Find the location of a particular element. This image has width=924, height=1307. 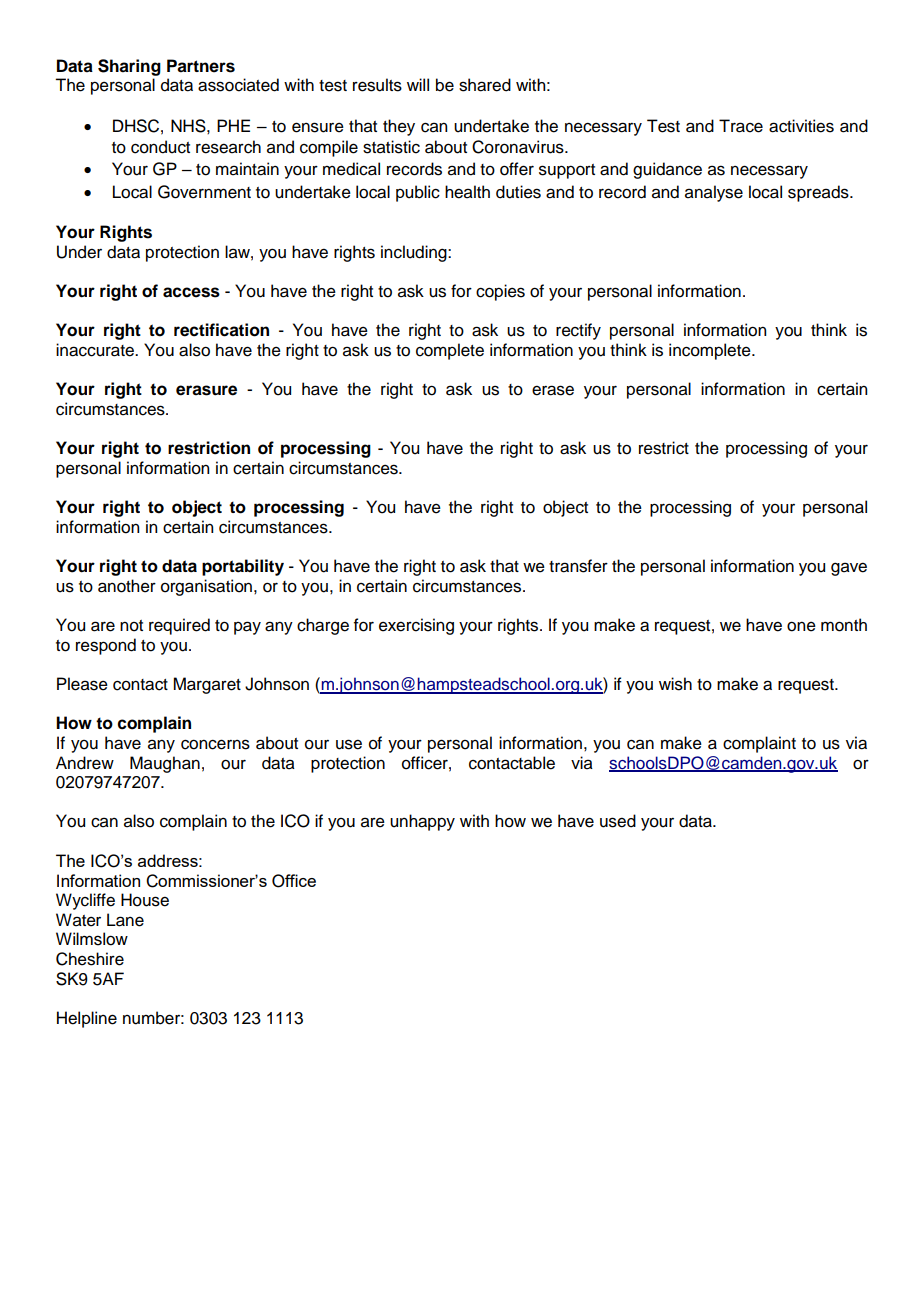

wish is located at coordinates (675, 684).
